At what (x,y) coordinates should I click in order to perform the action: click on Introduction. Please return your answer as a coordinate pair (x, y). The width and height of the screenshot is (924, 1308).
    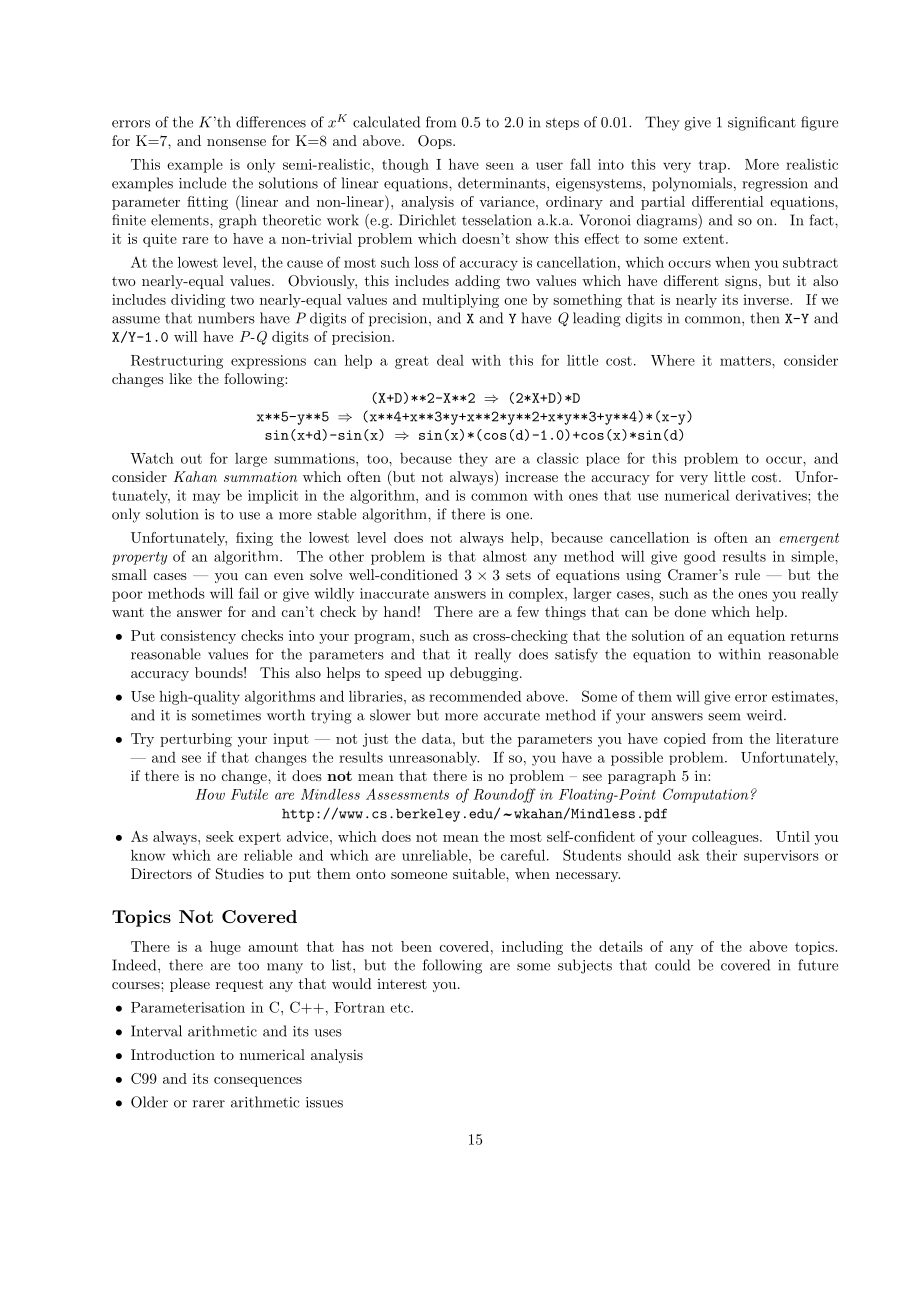
    Looking at the image, I should click on (173, 1054).
